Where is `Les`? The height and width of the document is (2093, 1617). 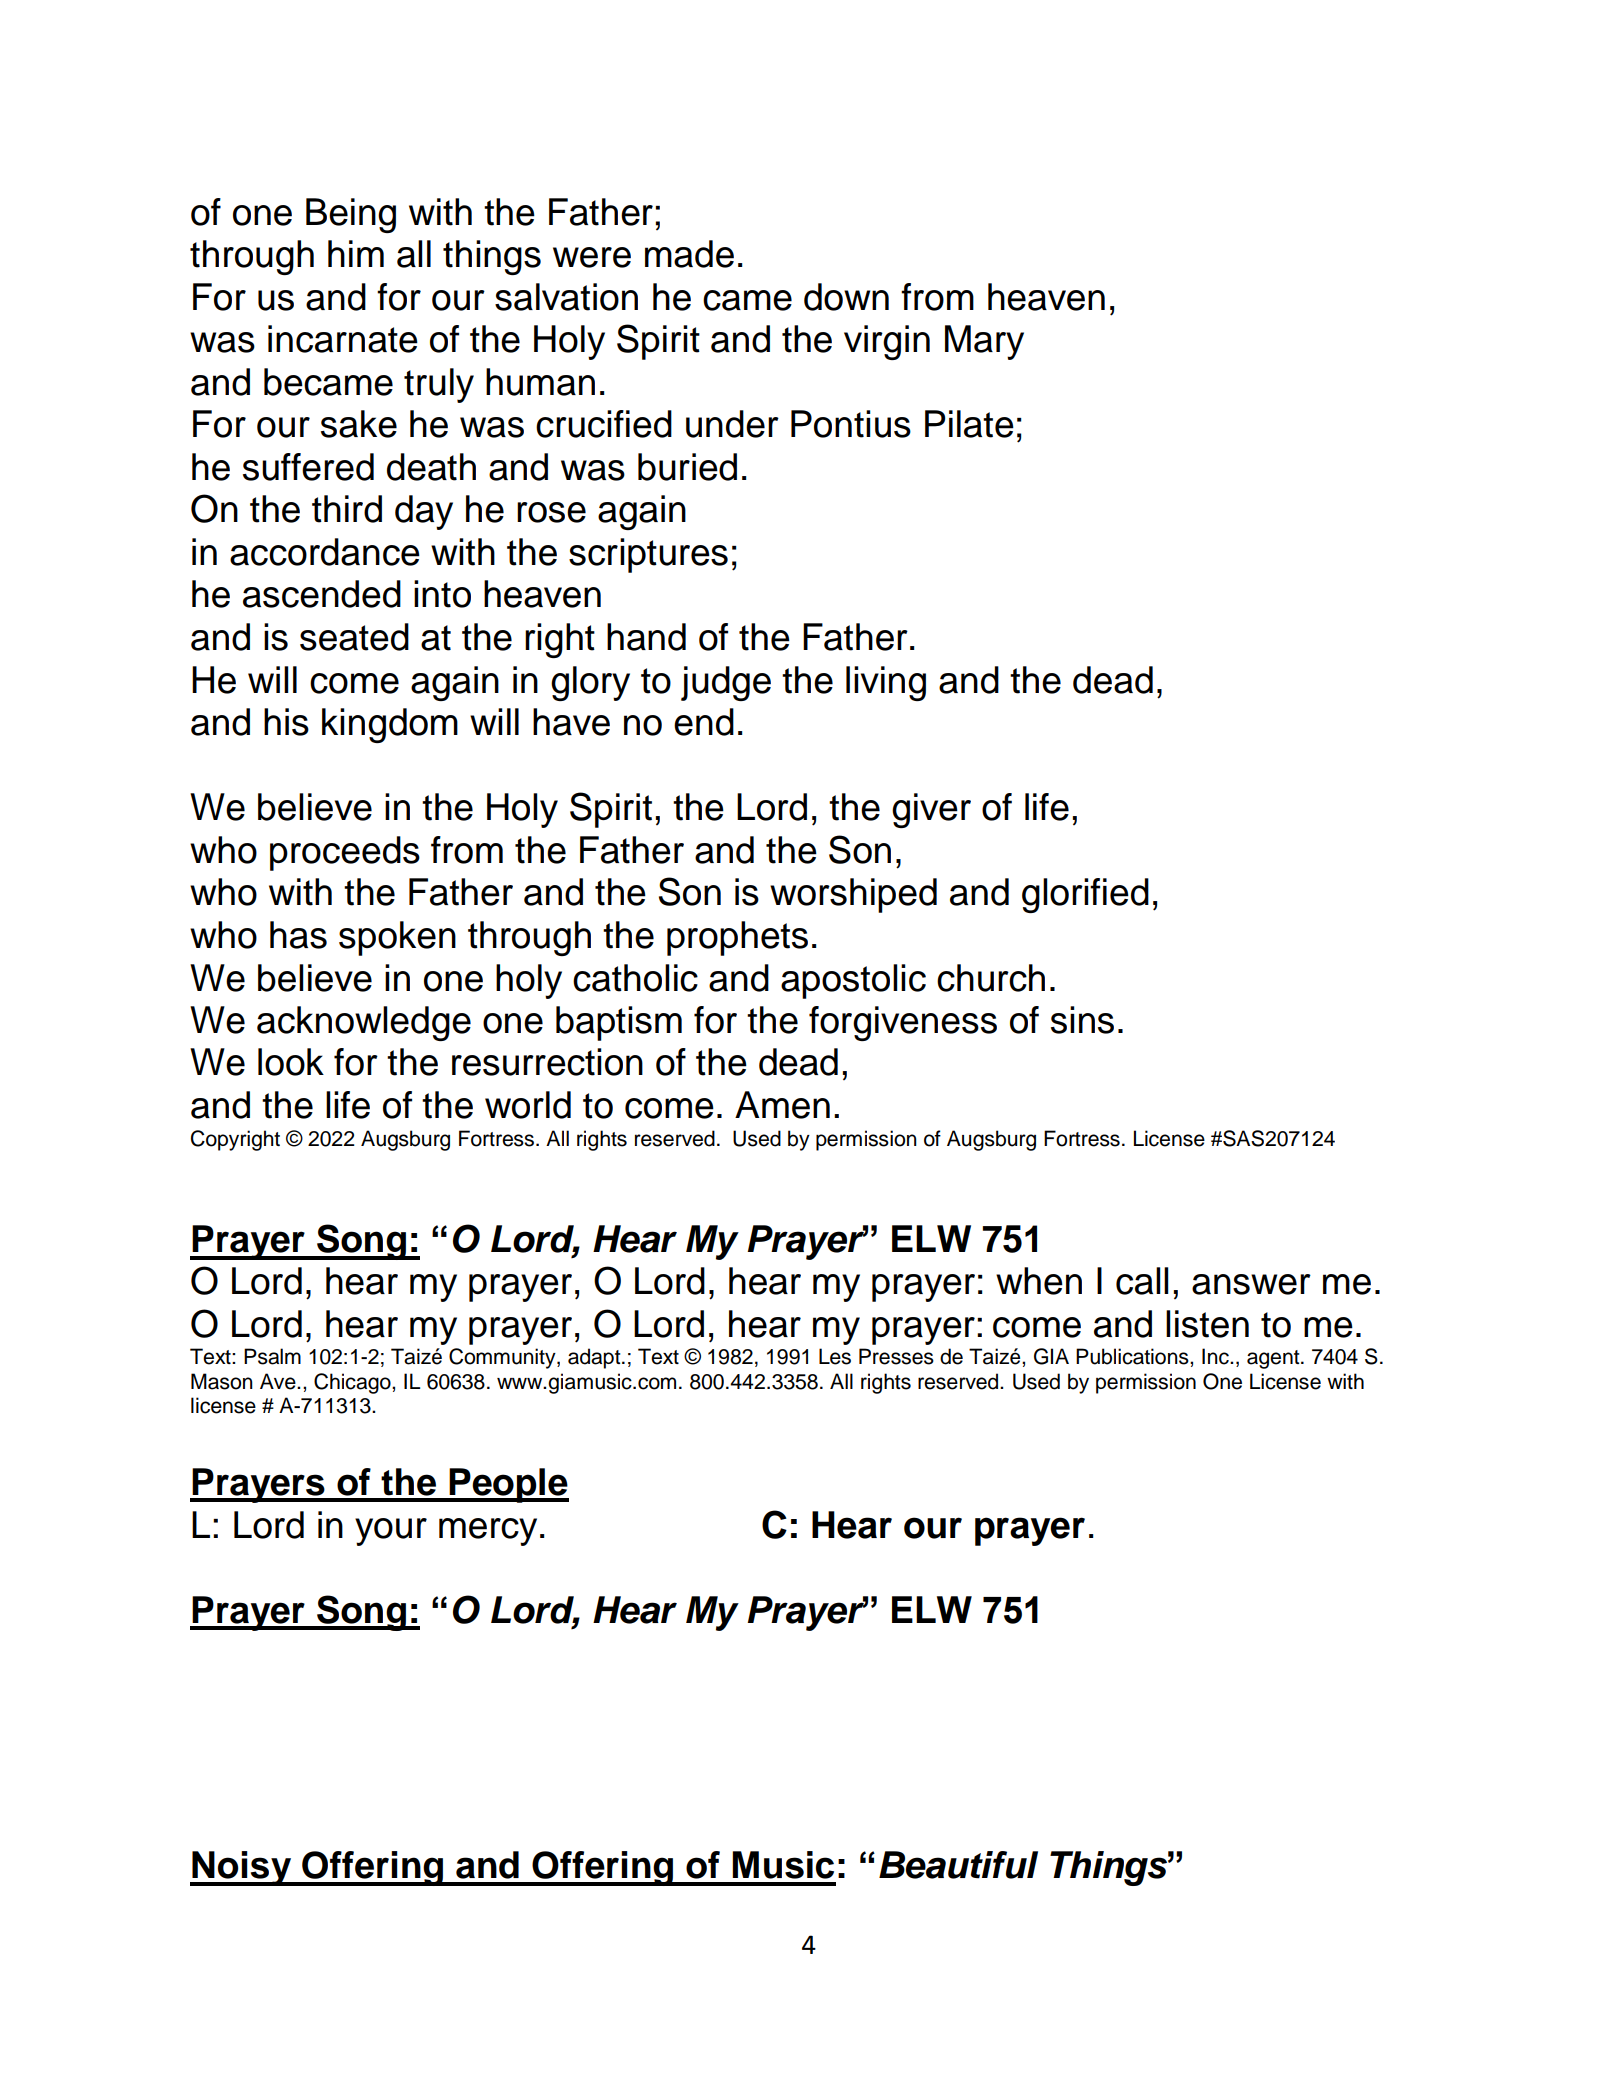 Les is located at coordinates (835, 1356).
